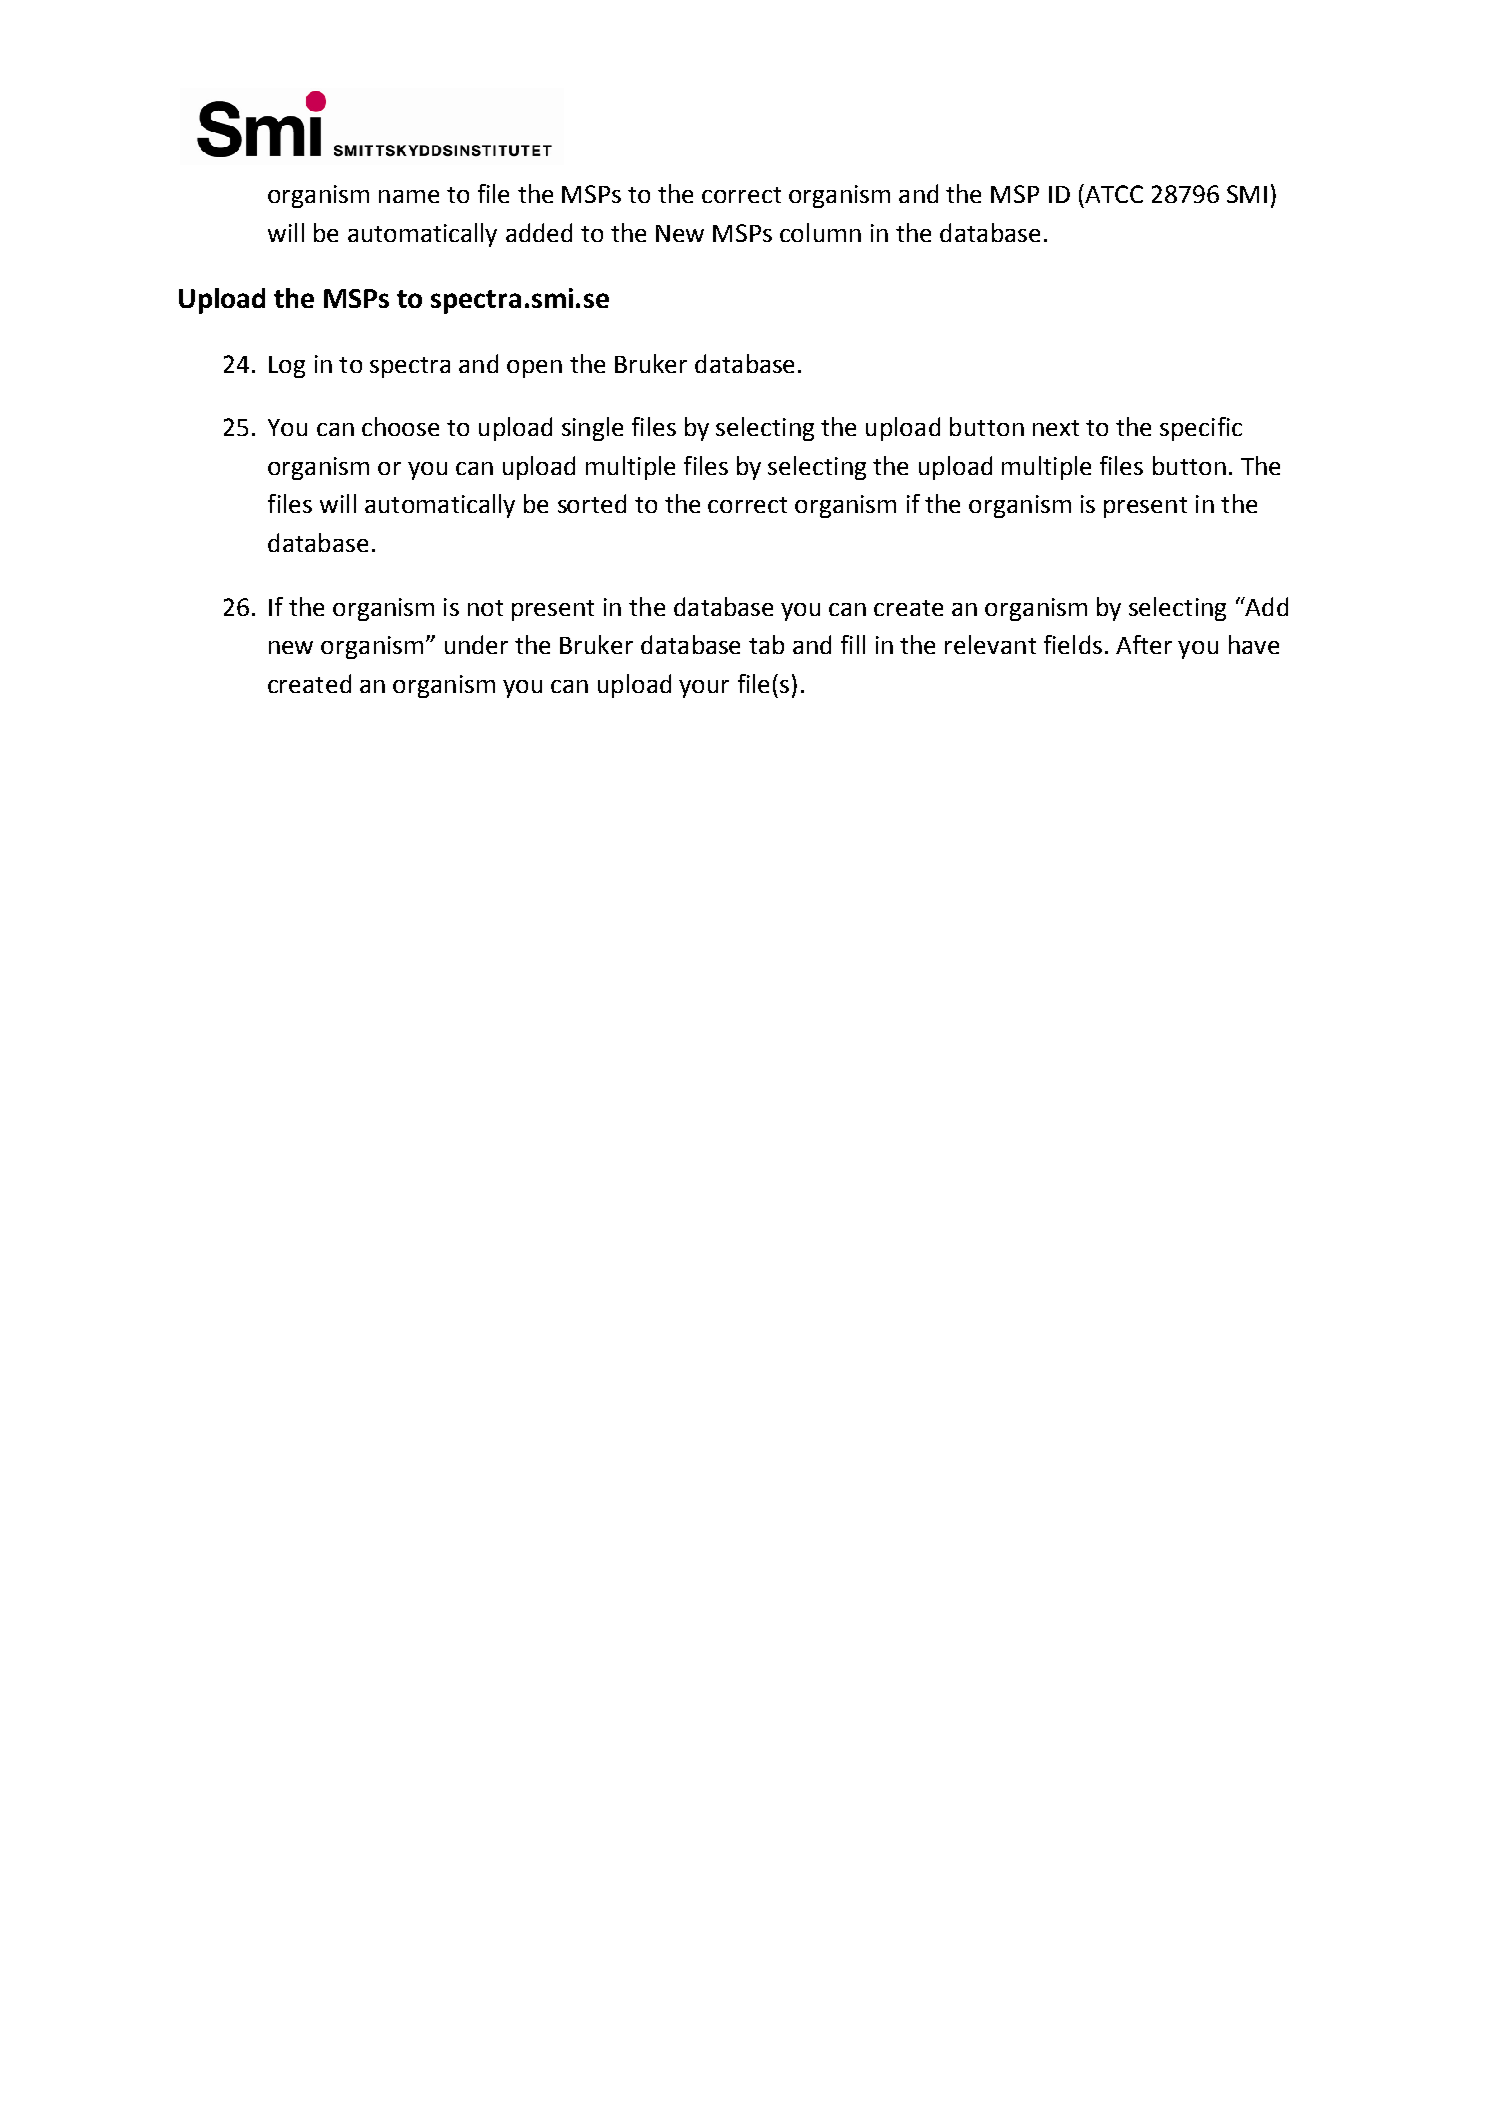  What do you see at coordinates (485, 608) in the screenshot?
I see `not` at bounding box center [485, 608].
